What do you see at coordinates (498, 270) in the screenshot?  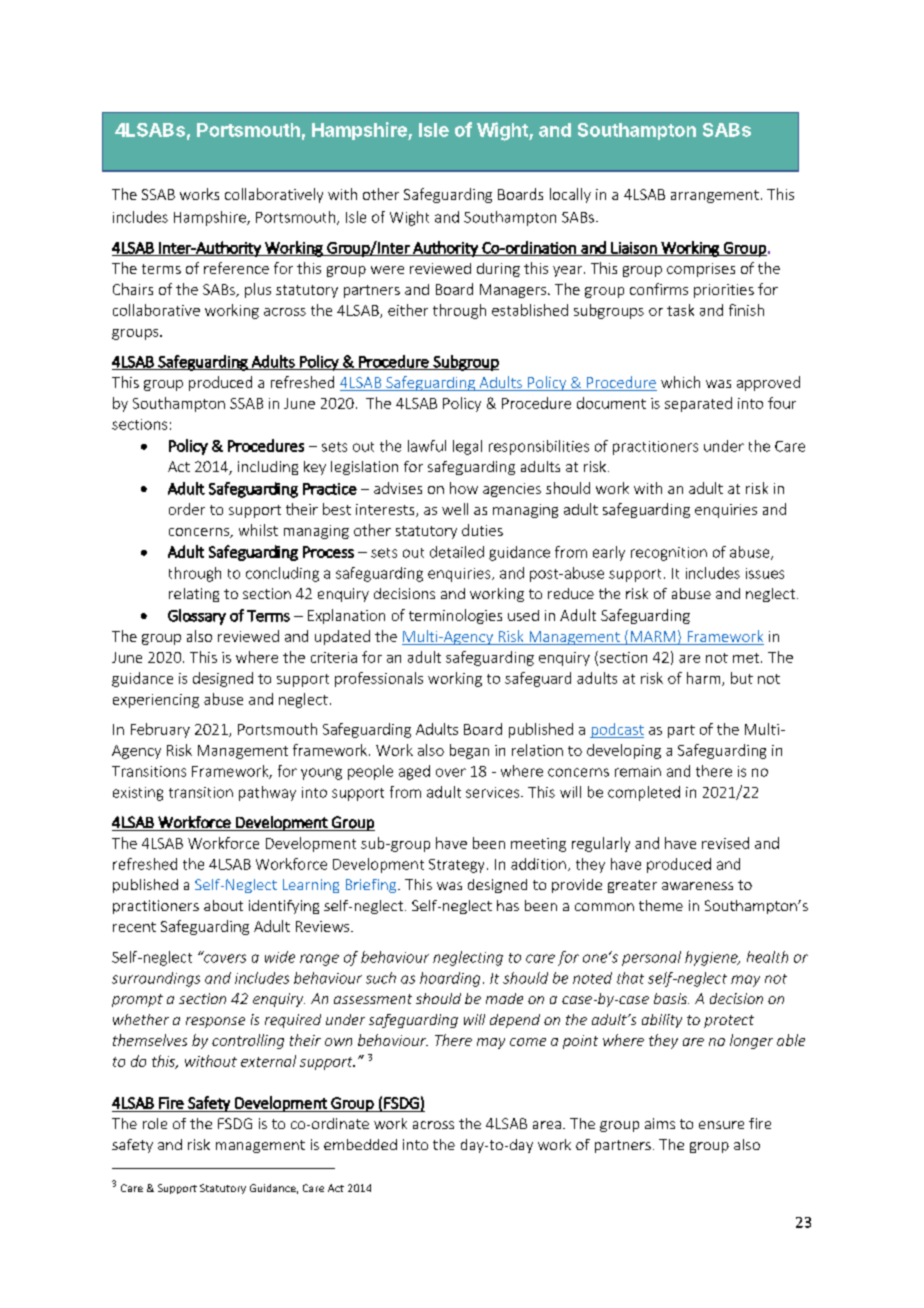 I see `during` at bounding box center [498, 270].
